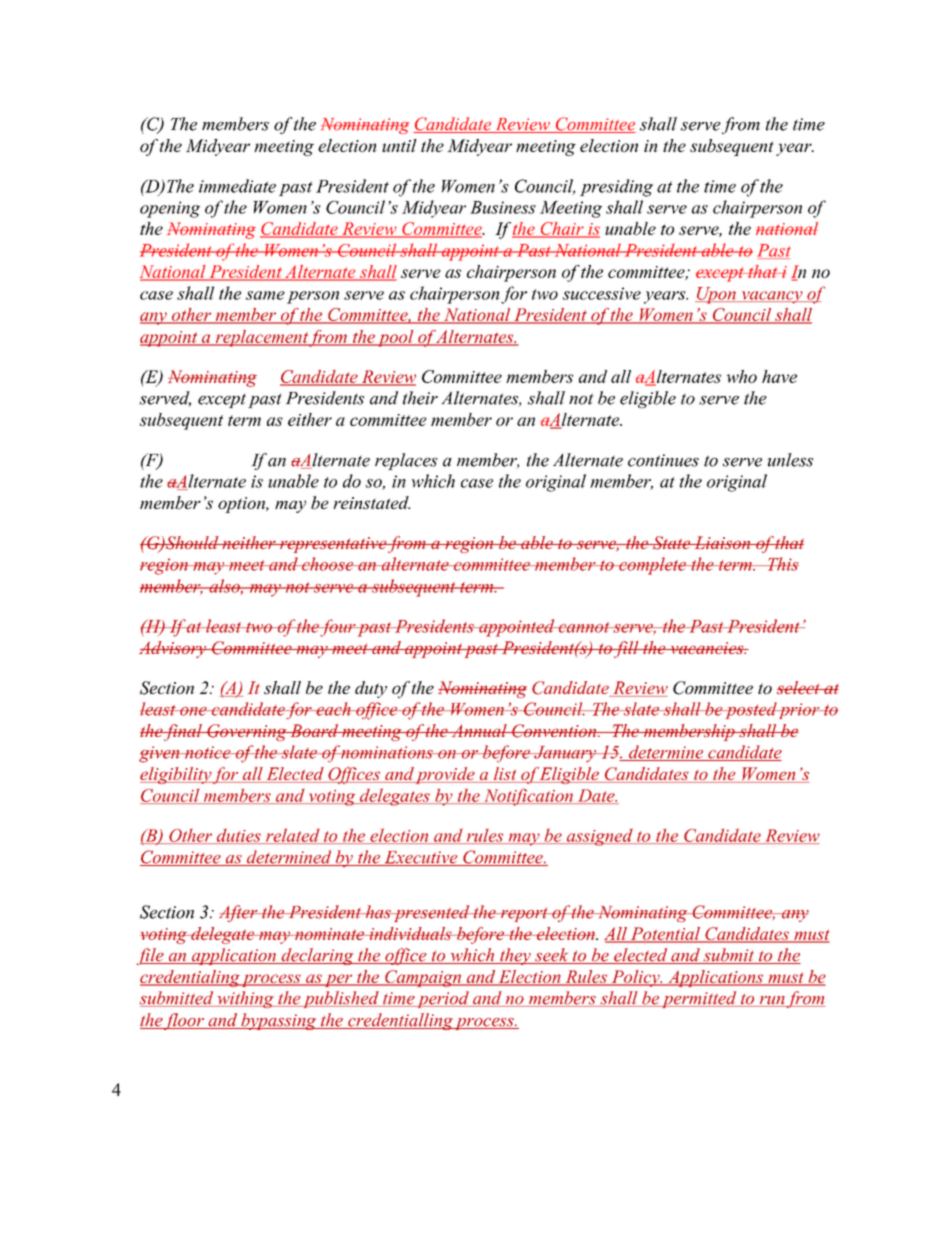  I want to click on Business, so click(503, 207).
